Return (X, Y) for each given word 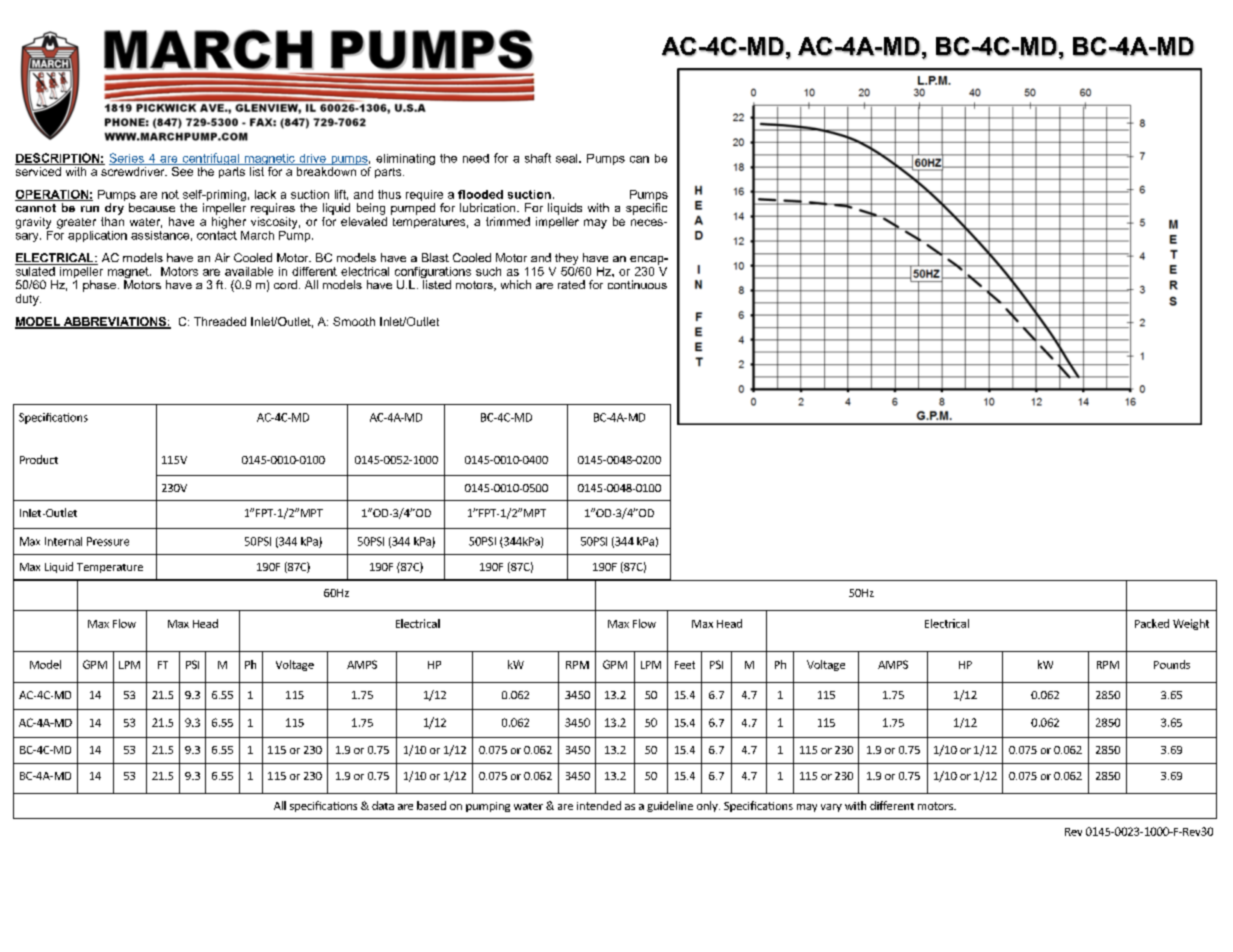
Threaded (220, 321)
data (383, 805)
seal (568, 158)
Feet (685, 665)
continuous (637, 284)
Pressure (108, 541)
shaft (538, 158)
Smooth (354, 321)
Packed (1152, 623)
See (182, 170)
